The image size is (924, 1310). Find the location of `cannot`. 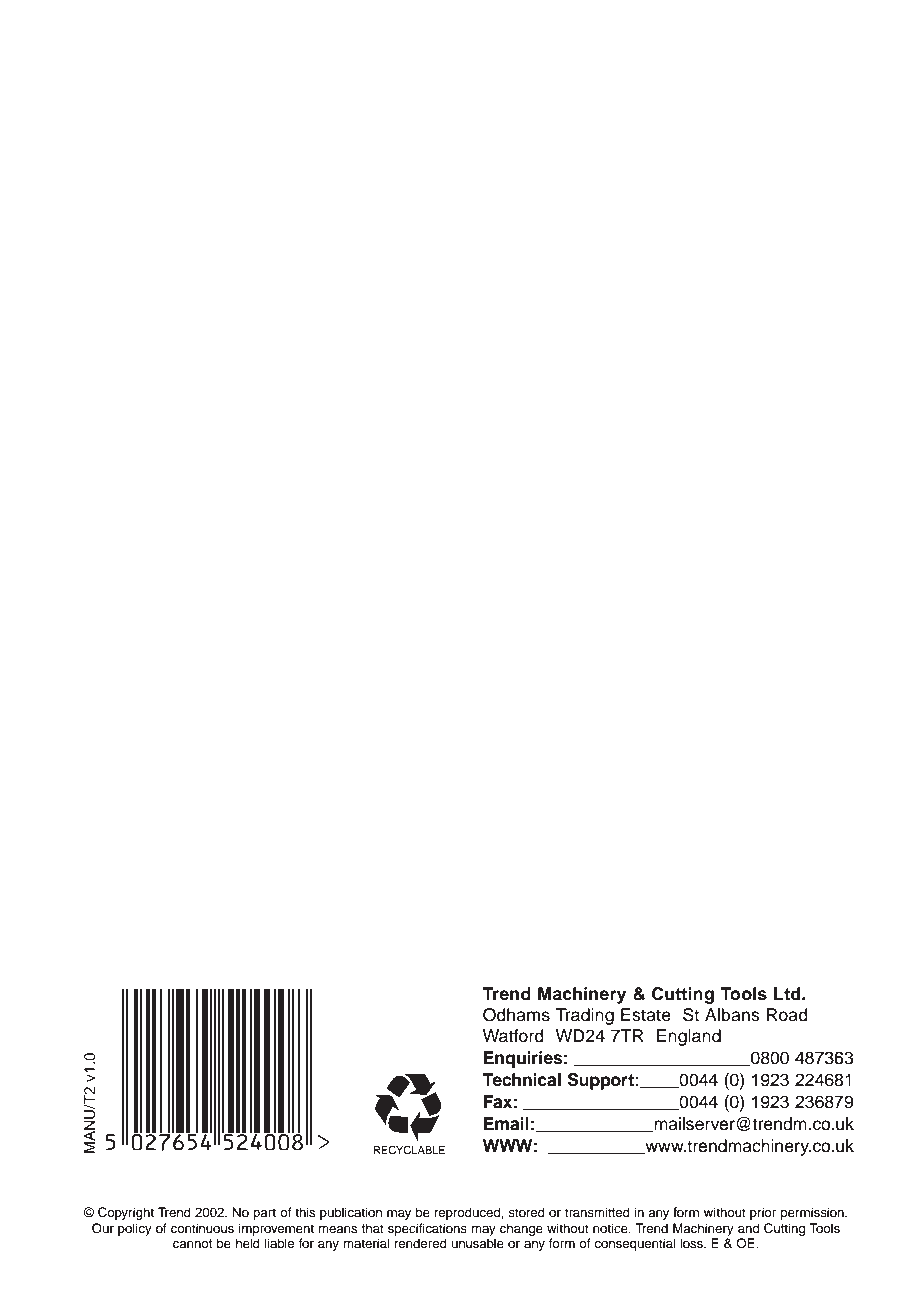

cannot is located at coordinates (192, 1243).
